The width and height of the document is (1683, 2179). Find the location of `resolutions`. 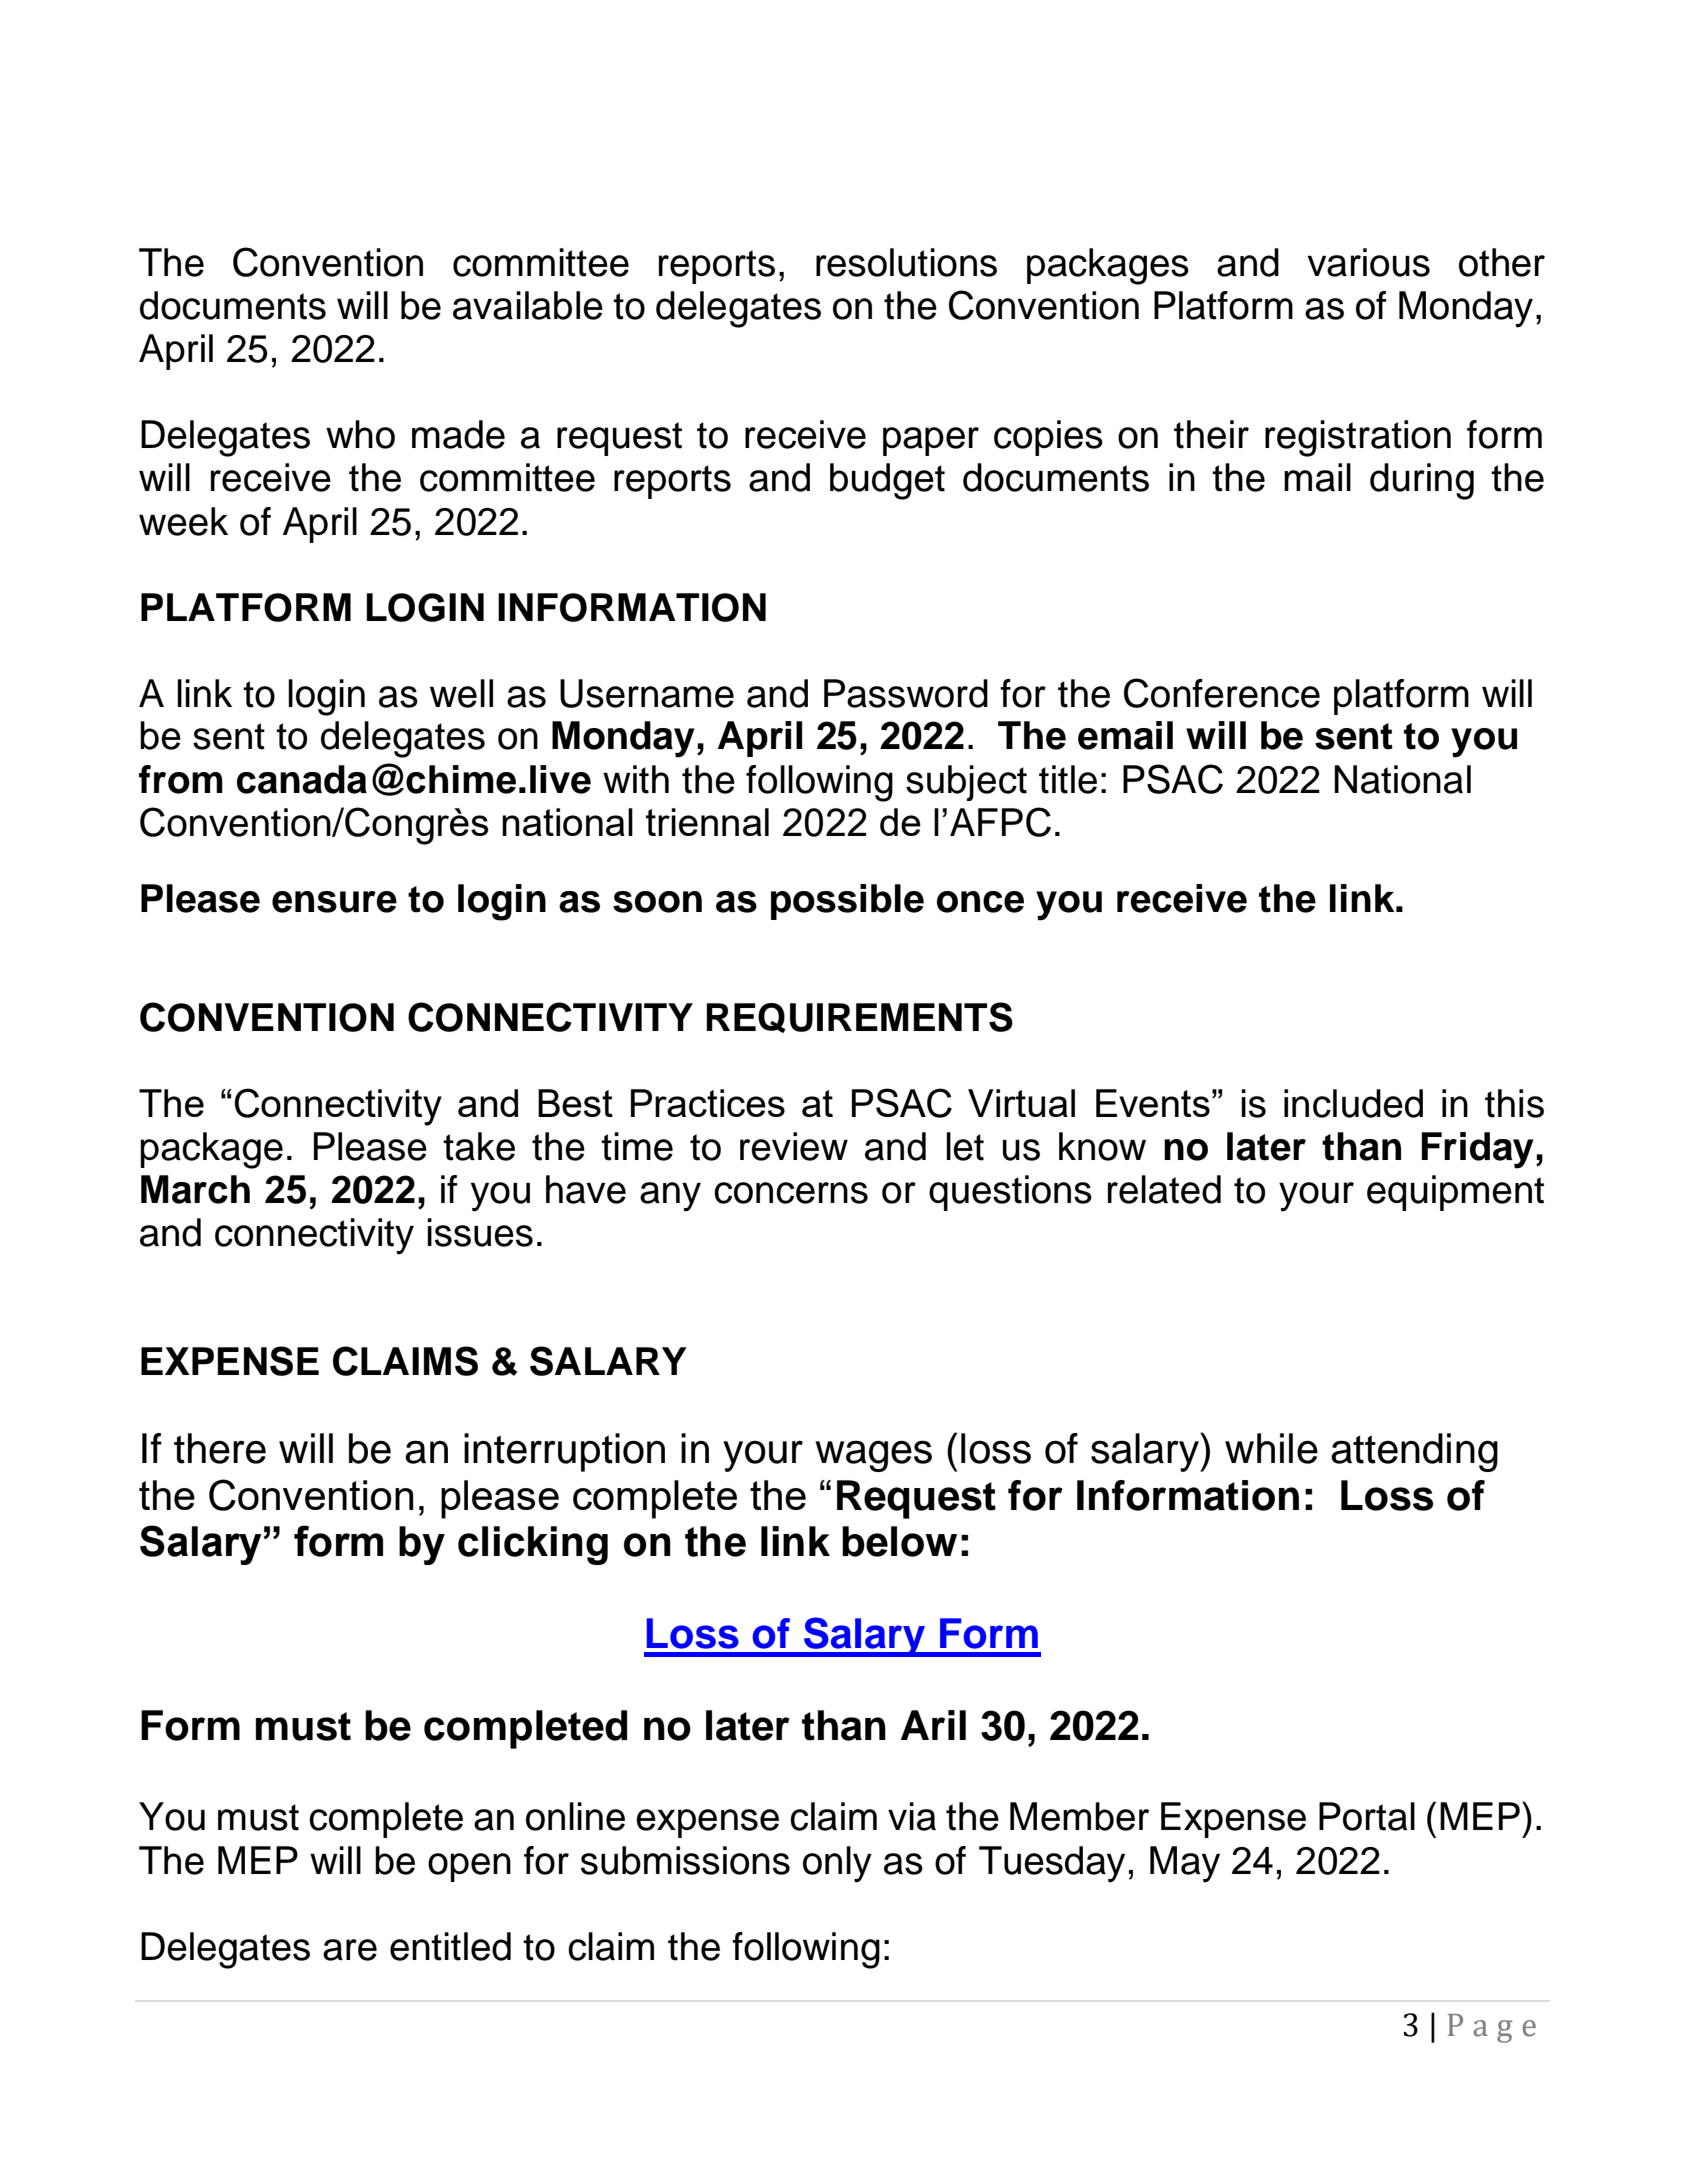

resolutions is located at coordinates (906, 262).
